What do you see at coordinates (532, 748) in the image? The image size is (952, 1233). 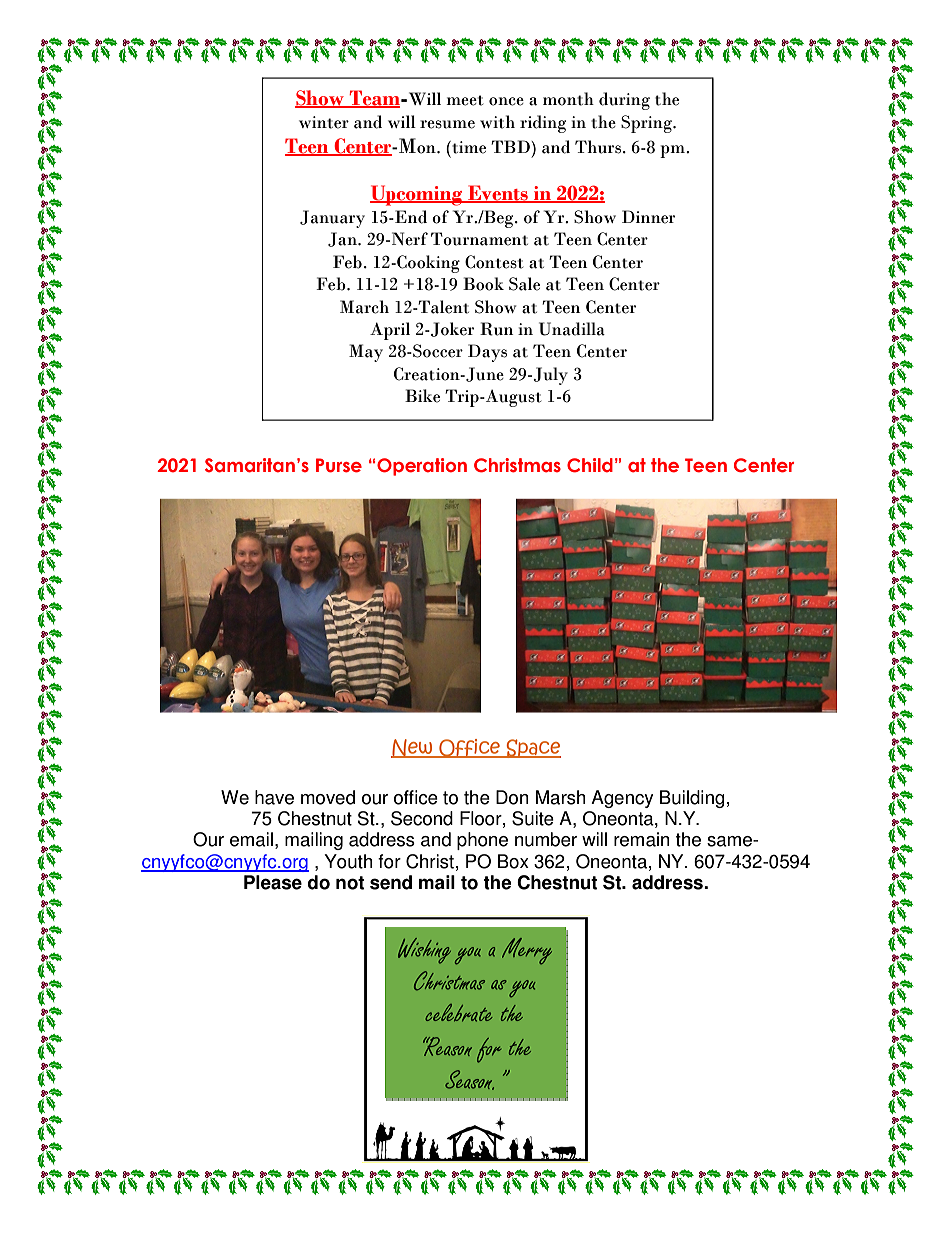 I see `Space` at bounding box center [532, 748].
